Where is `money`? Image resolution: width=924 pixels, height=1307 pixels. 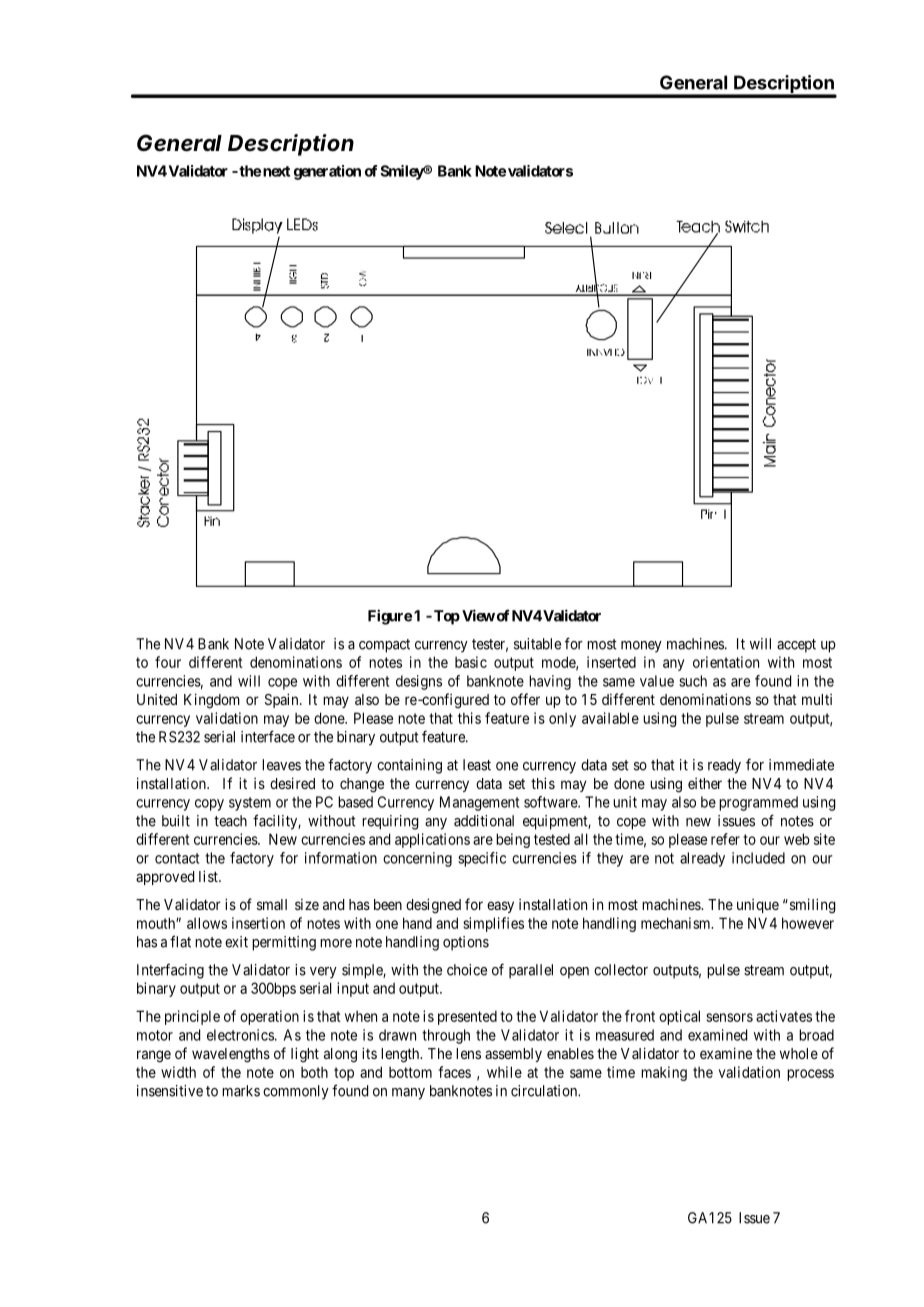
money is located at coordinates (641, 647).
